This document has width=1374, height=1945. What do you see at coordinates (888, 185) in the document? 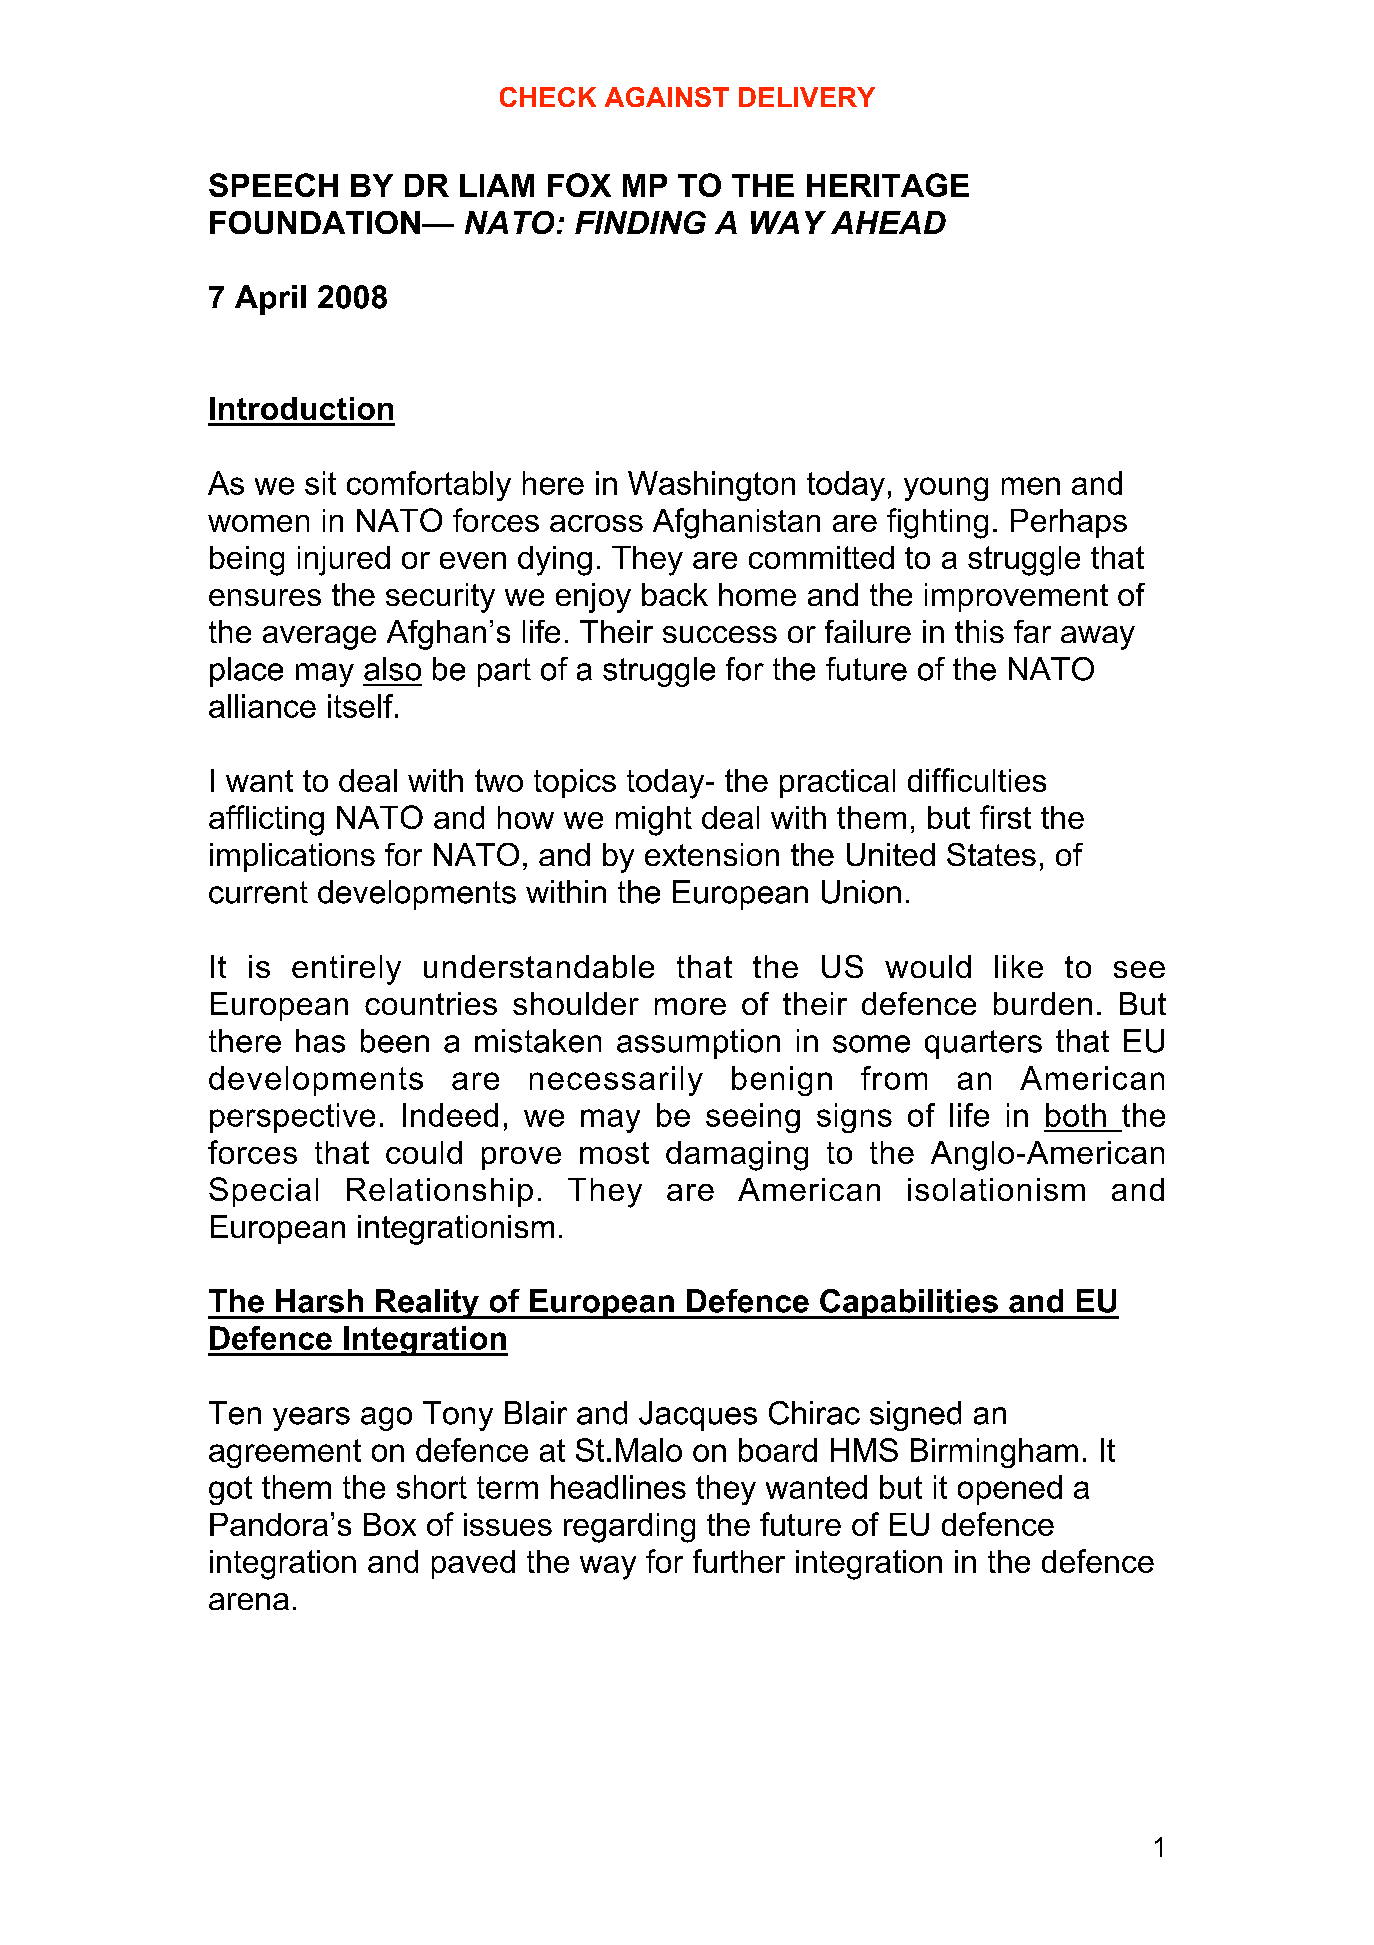
I see `HERITAGE` at bounding box center [888, 185].
